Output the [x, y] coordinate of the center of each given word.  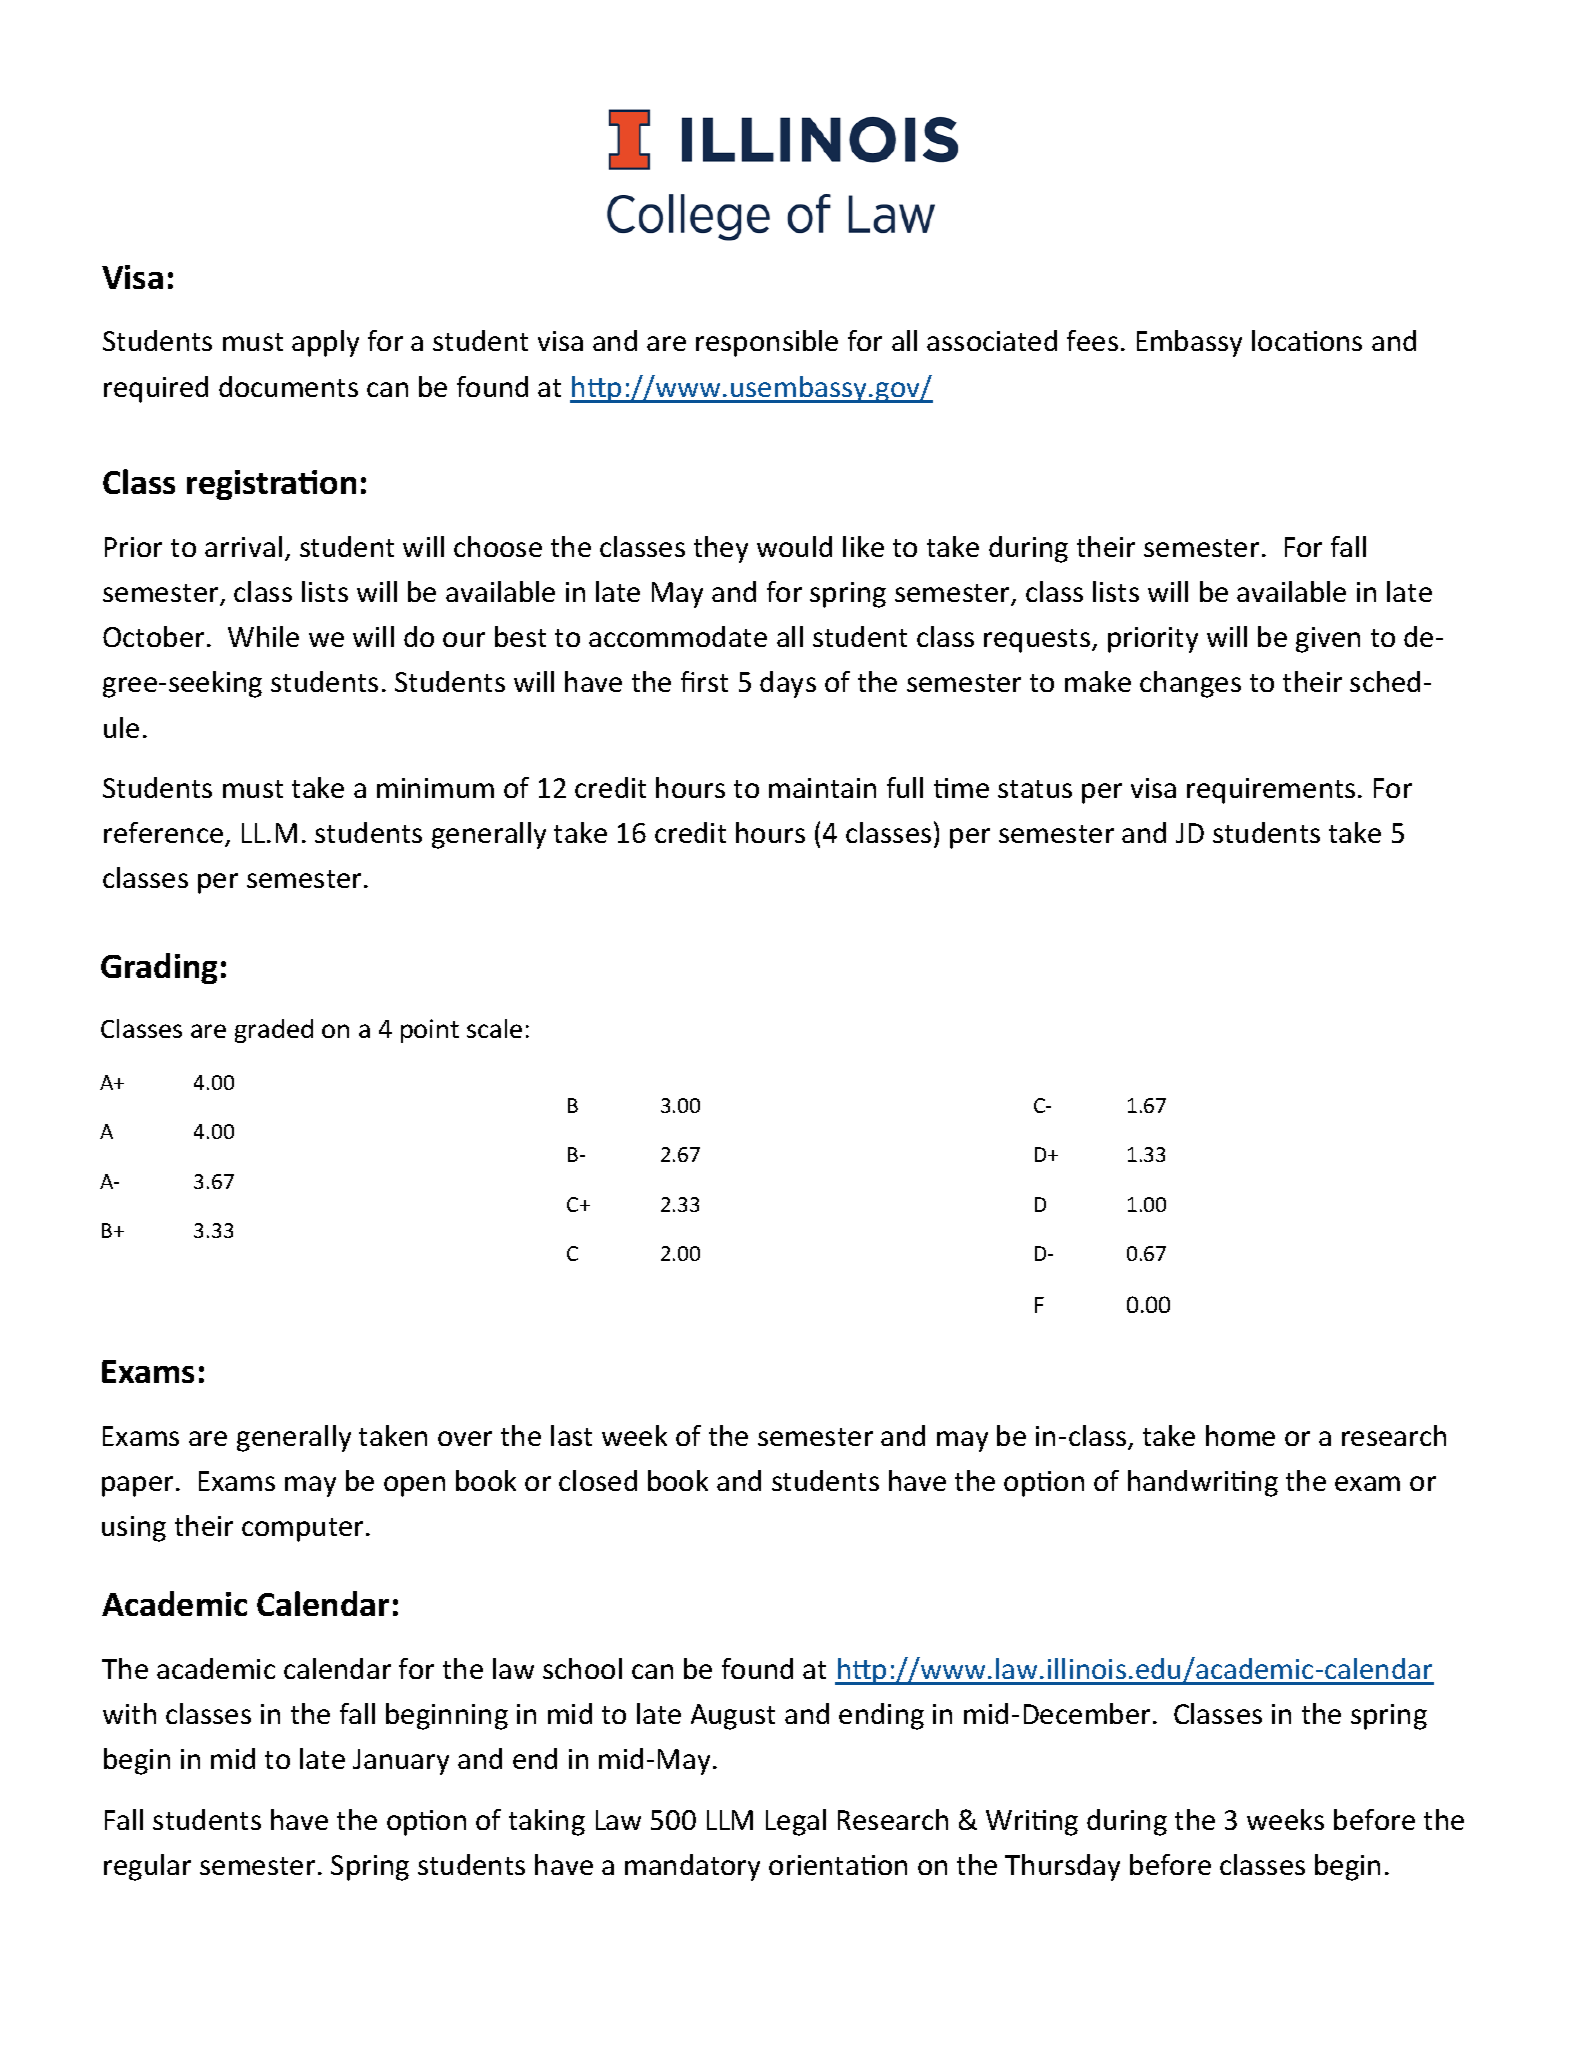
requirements [1271, 791]
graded [274, 1031]
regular [147, 1867]
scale [494, 1028]
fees [1092, 340]
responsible [767, 343]
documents [288, 386]
